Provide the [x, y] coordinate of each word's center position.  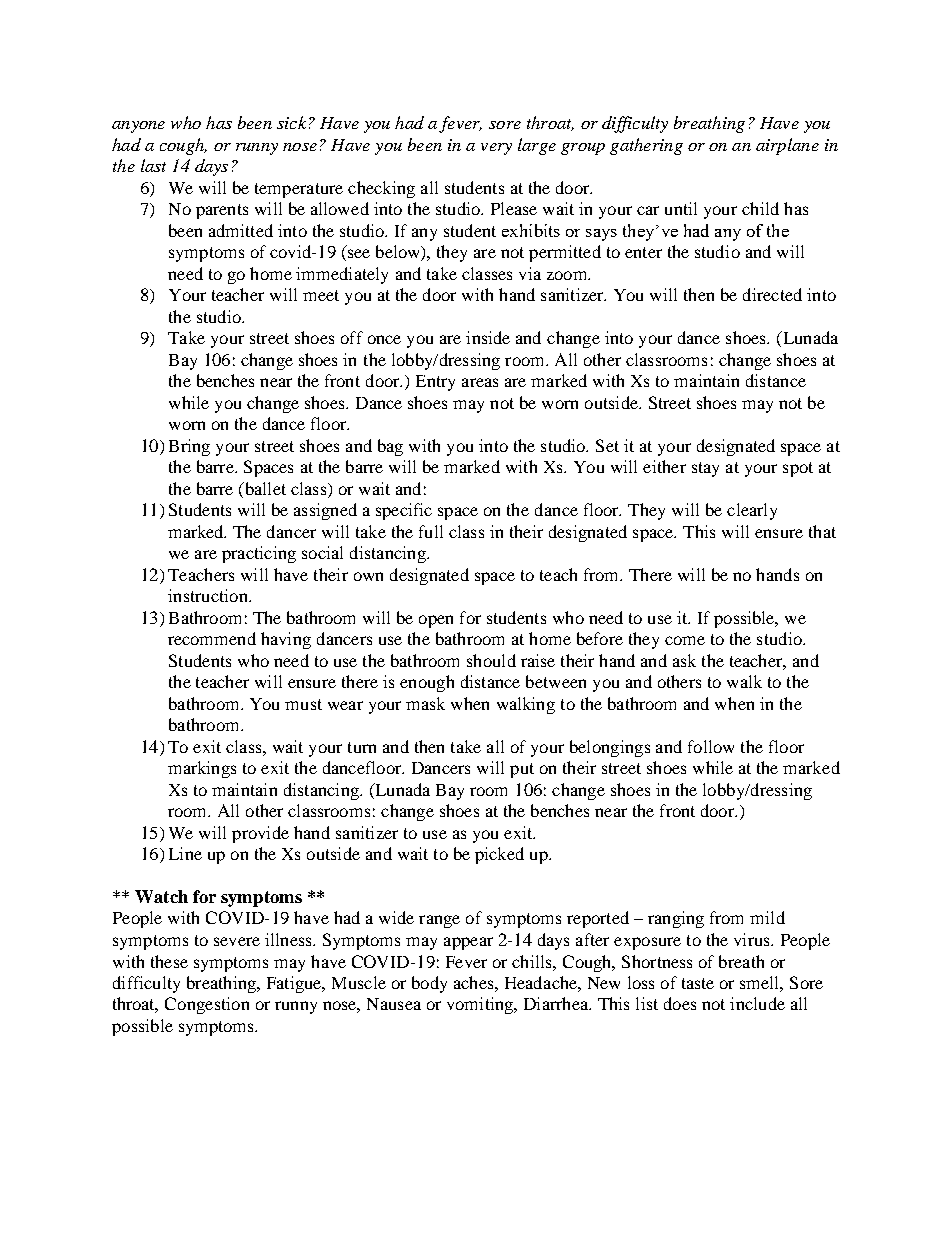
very [496, 149]
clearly [752, 511]
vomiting [481, 1005]
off [352, 337]
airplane [787, 146]
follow [711, 746]
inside [488, 337]
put [522, 770]
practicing [259, 554]
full [431, 531]
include [757, 1003]
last [153, 165]
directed [772, 294]
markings [202, 769]
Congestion [207, 1005]
